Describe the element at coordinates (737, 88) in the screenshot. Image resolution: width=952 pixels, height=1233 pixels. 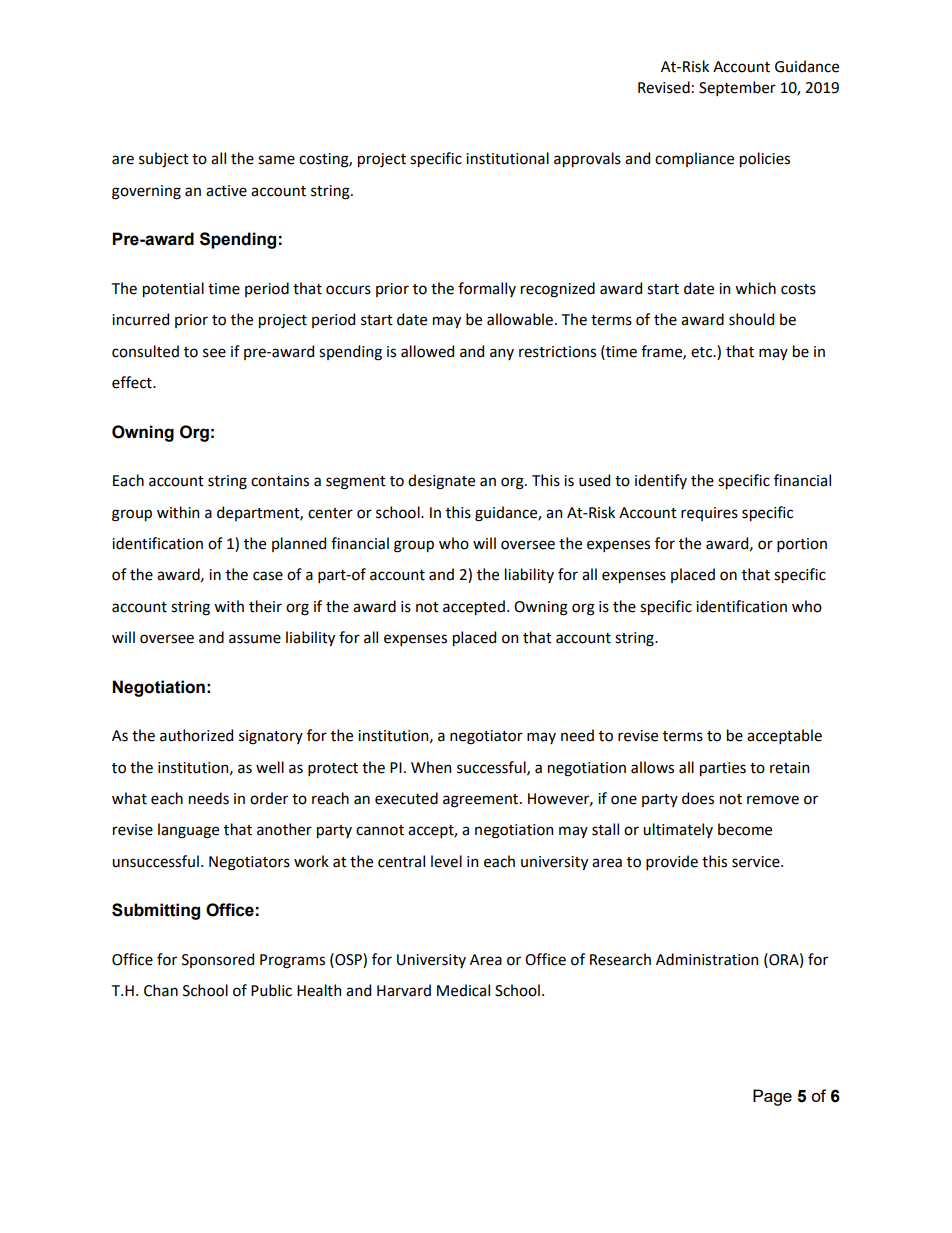
I see `September` at that location.
